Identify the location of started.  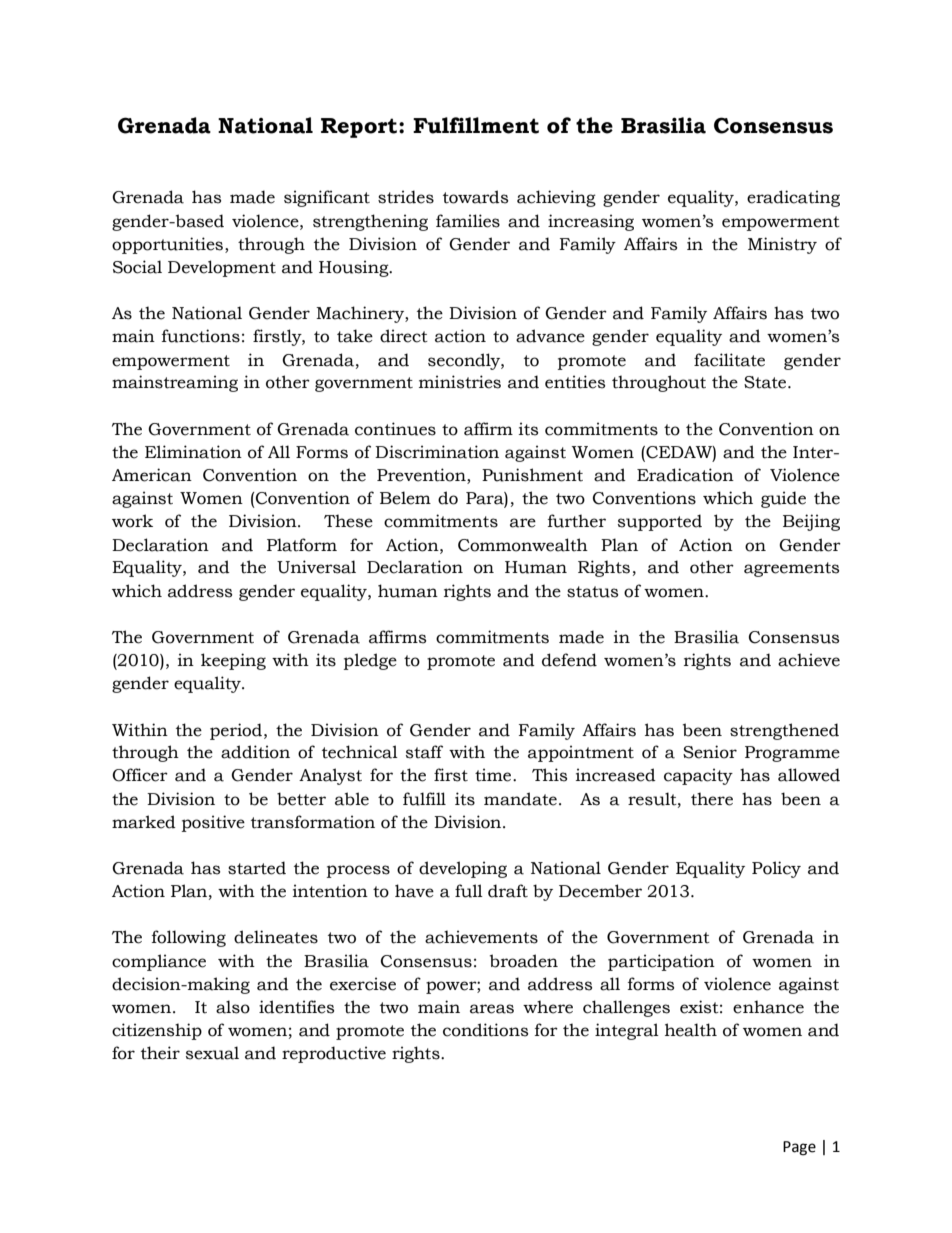
(257, 868).
